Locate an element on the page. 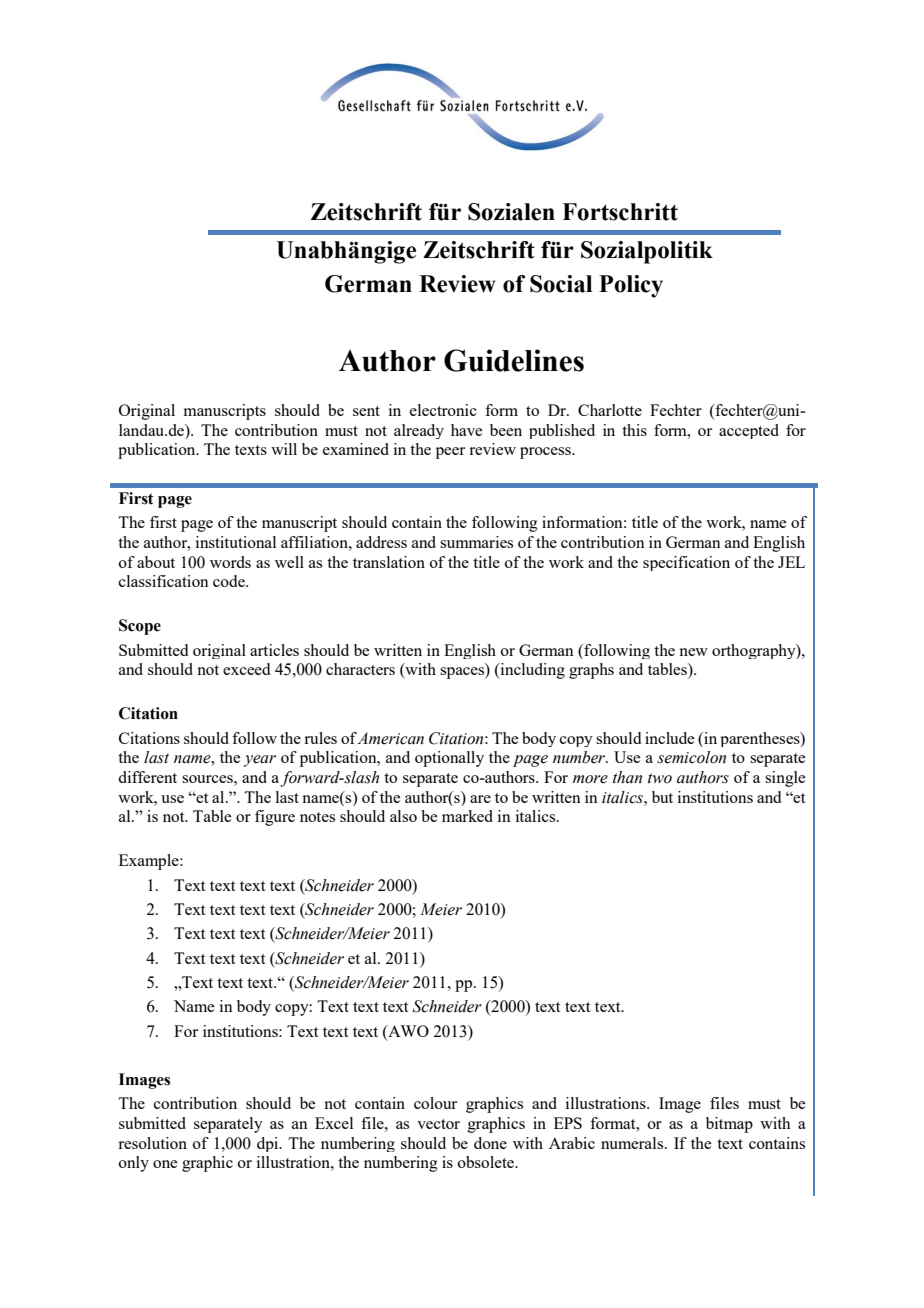 The width and height of the page is (924, 1308). Guidelines is located at coordinates (514, 360).
